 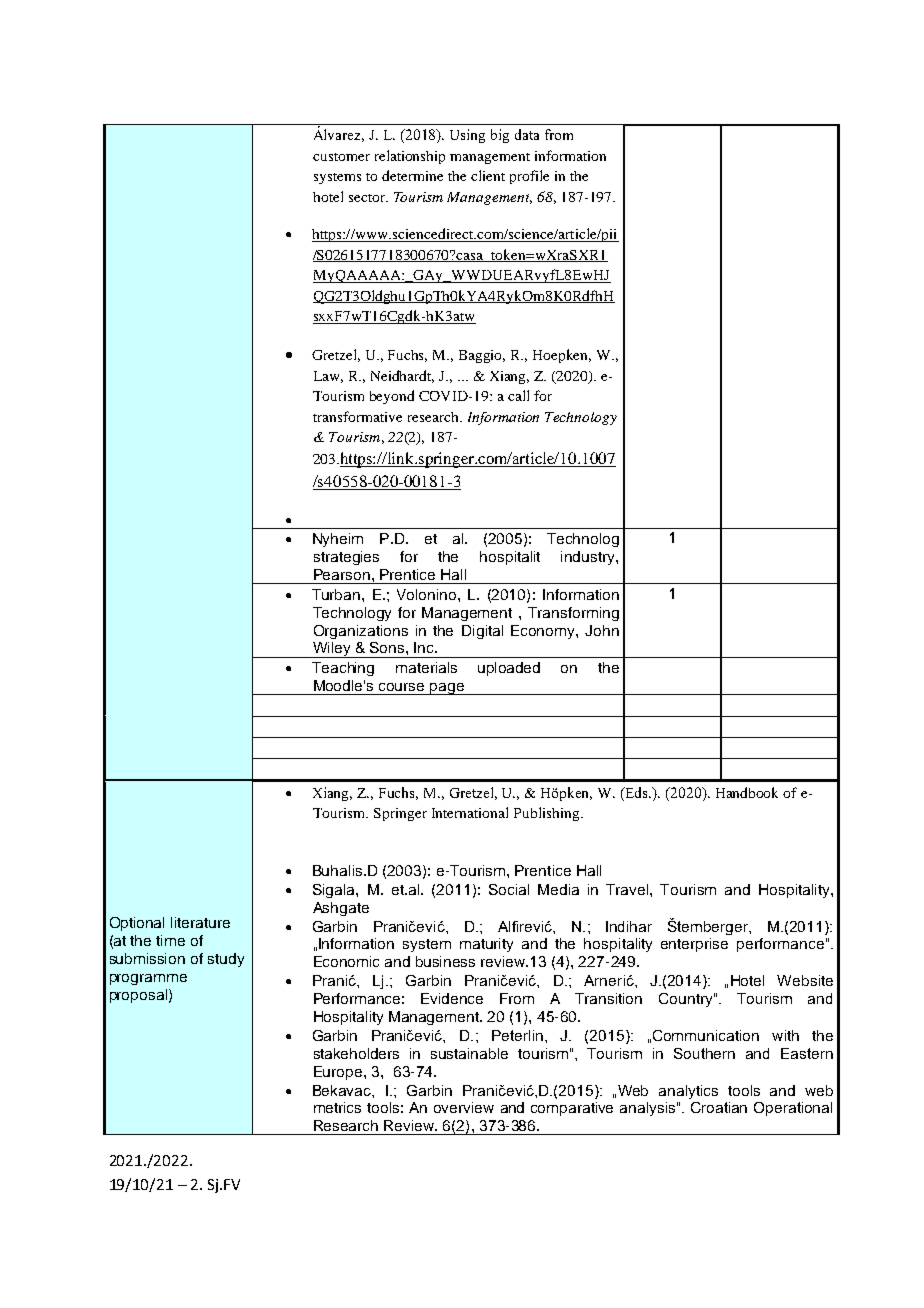 What do you see at coordinates (357, 416) in the screenshot?
I see `transformative` at bounding box center [357, 416].
